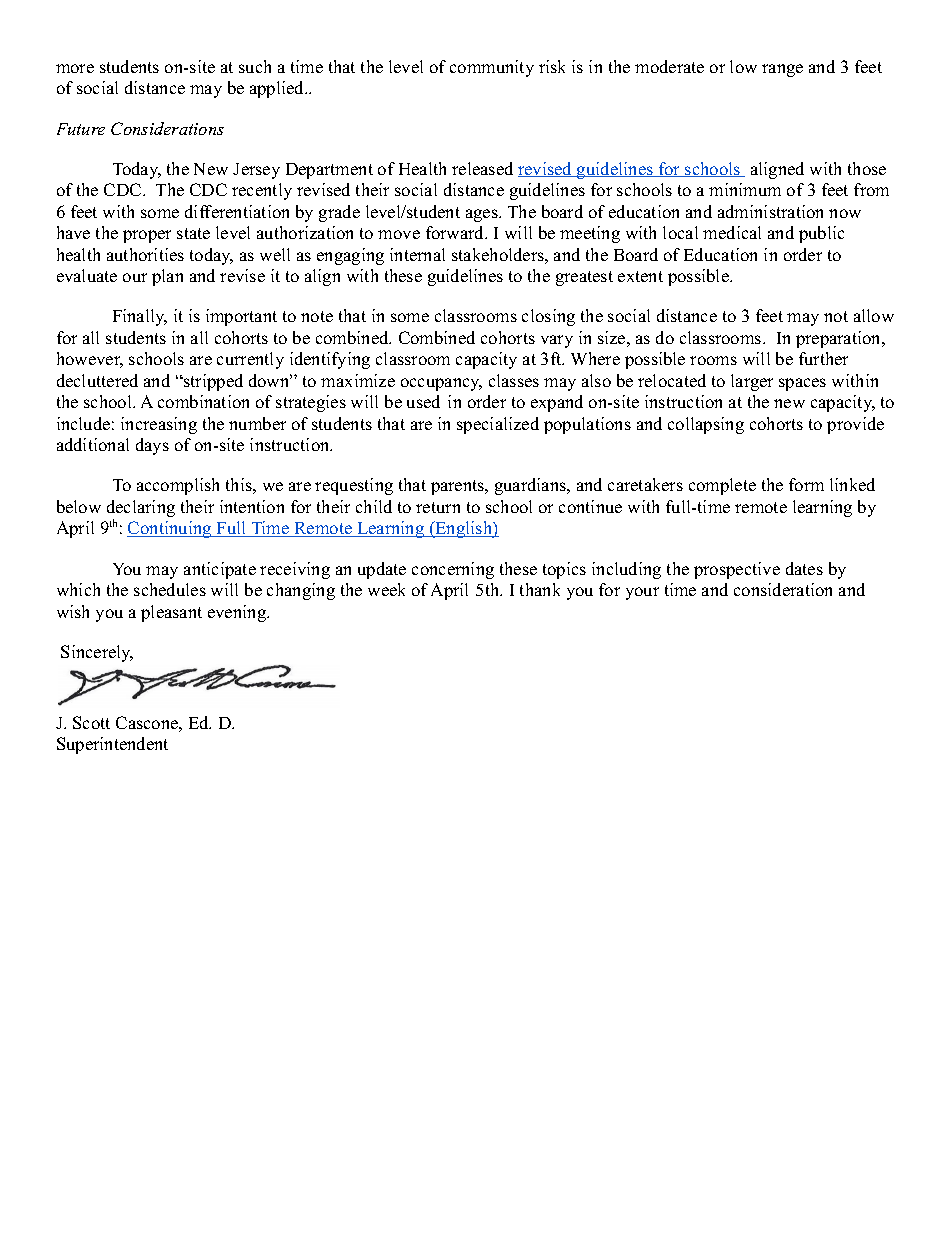  What do you see at coordinates (141, 510) in the image?
I see `declaring` at bounding box center [141, 510].
